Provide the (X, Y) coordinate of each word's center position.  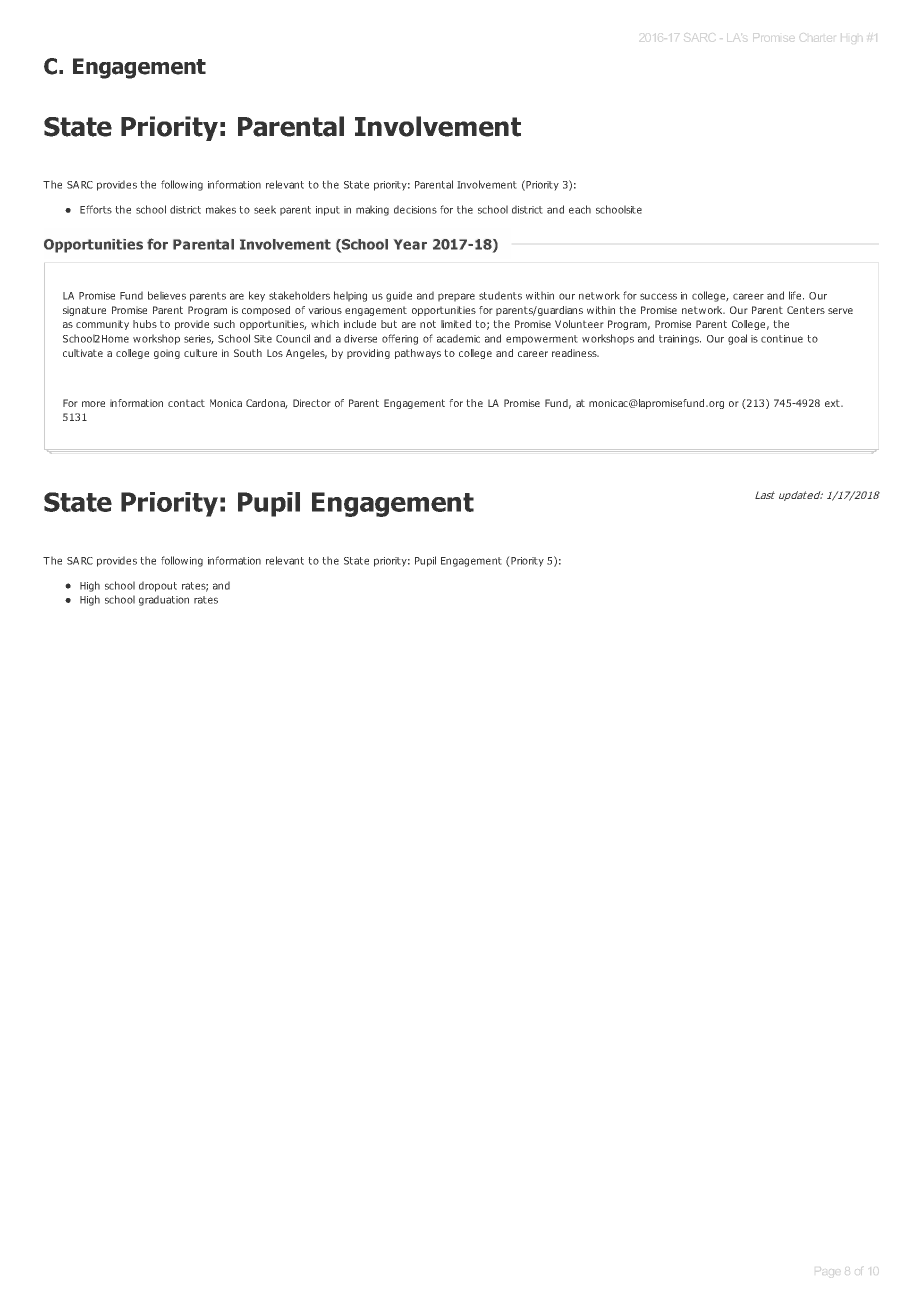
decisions (415, 209)
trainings (680, 340)
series (199, 340)
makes (221, 209)
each (580, 209)
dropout (158, 586)
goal (737, 339)
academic (458, 338)
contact (186, 403)
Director (312, 403)
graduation (164, 600)
